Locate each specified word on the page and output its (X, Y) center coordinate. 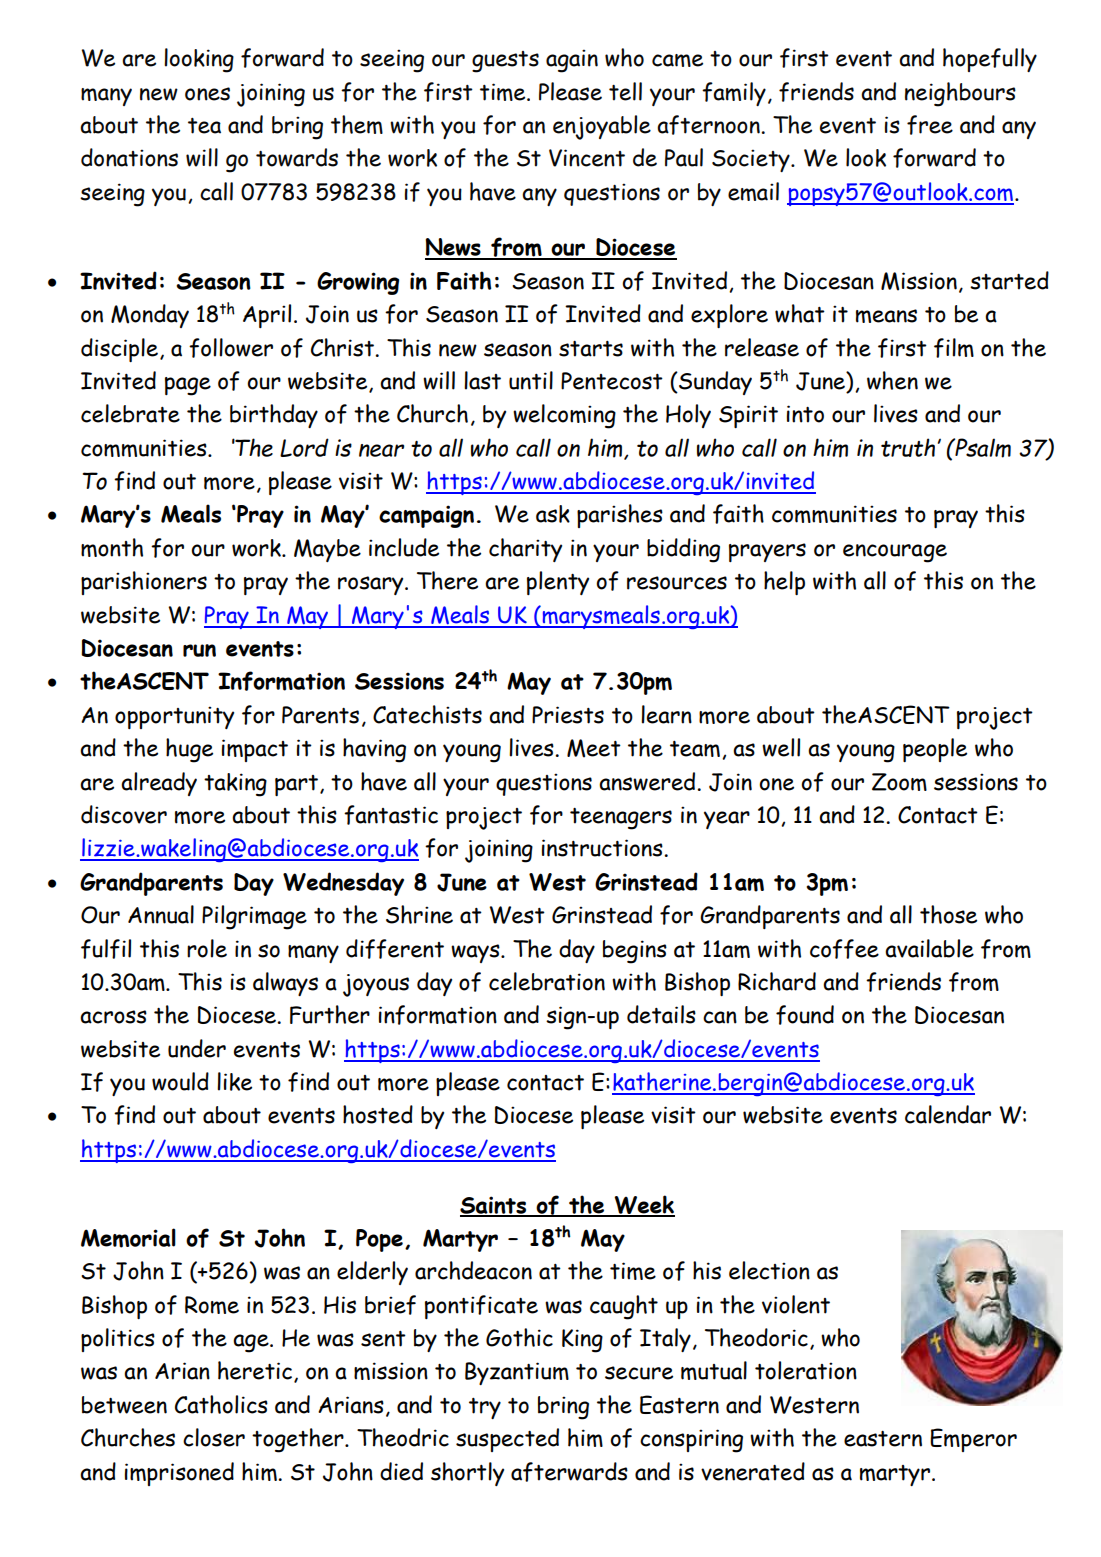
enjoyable (602, 127)
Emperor (973, 1440)
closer (214, 1437)
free (930, 125)
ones (207, 94)
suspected (507, 1440)
